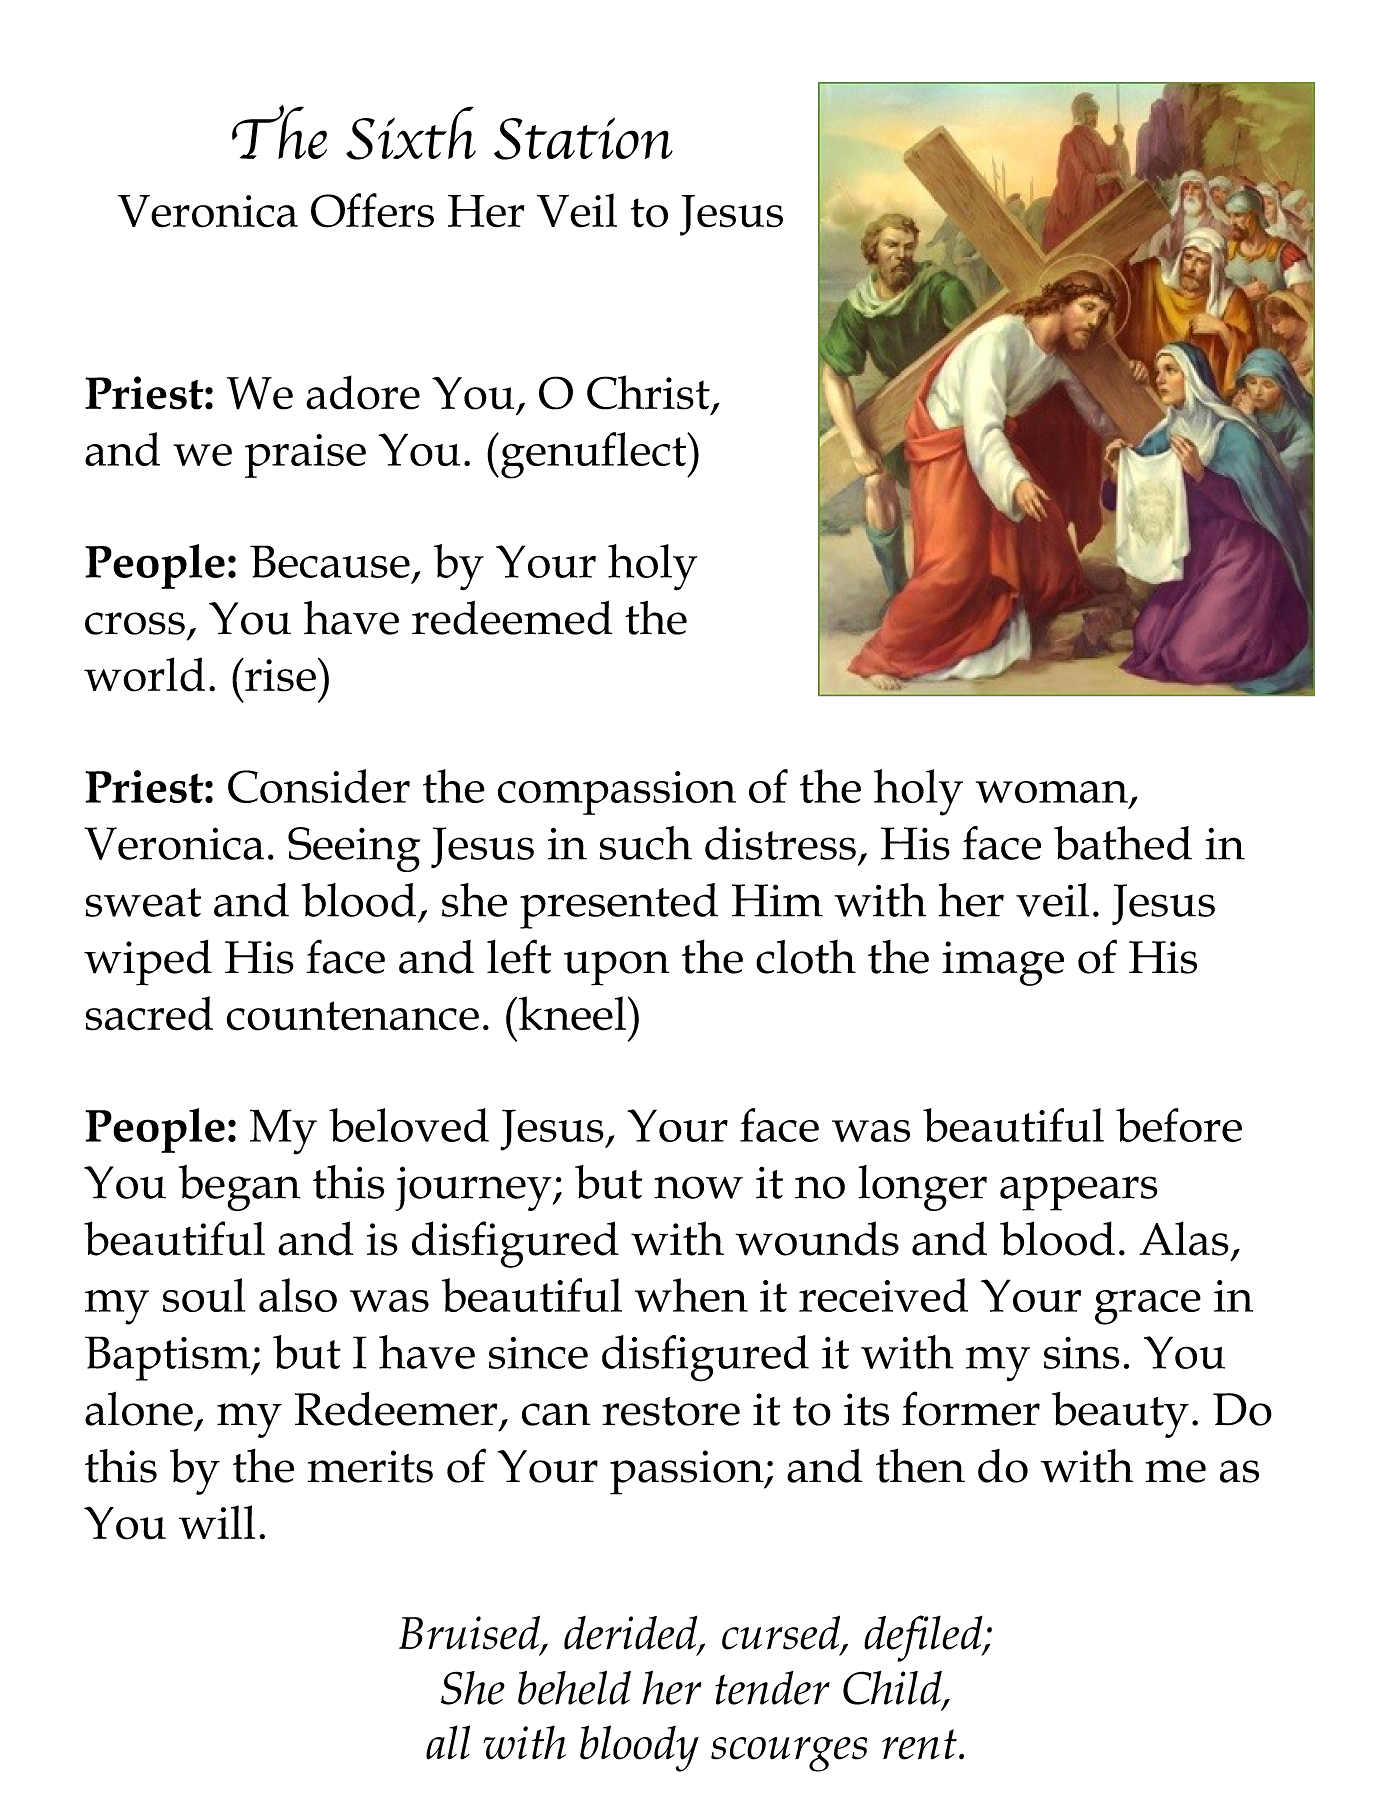  What do you see at coordinates (240, 1188) in the document?
I see `began` at bounding box center [240, 1188].
